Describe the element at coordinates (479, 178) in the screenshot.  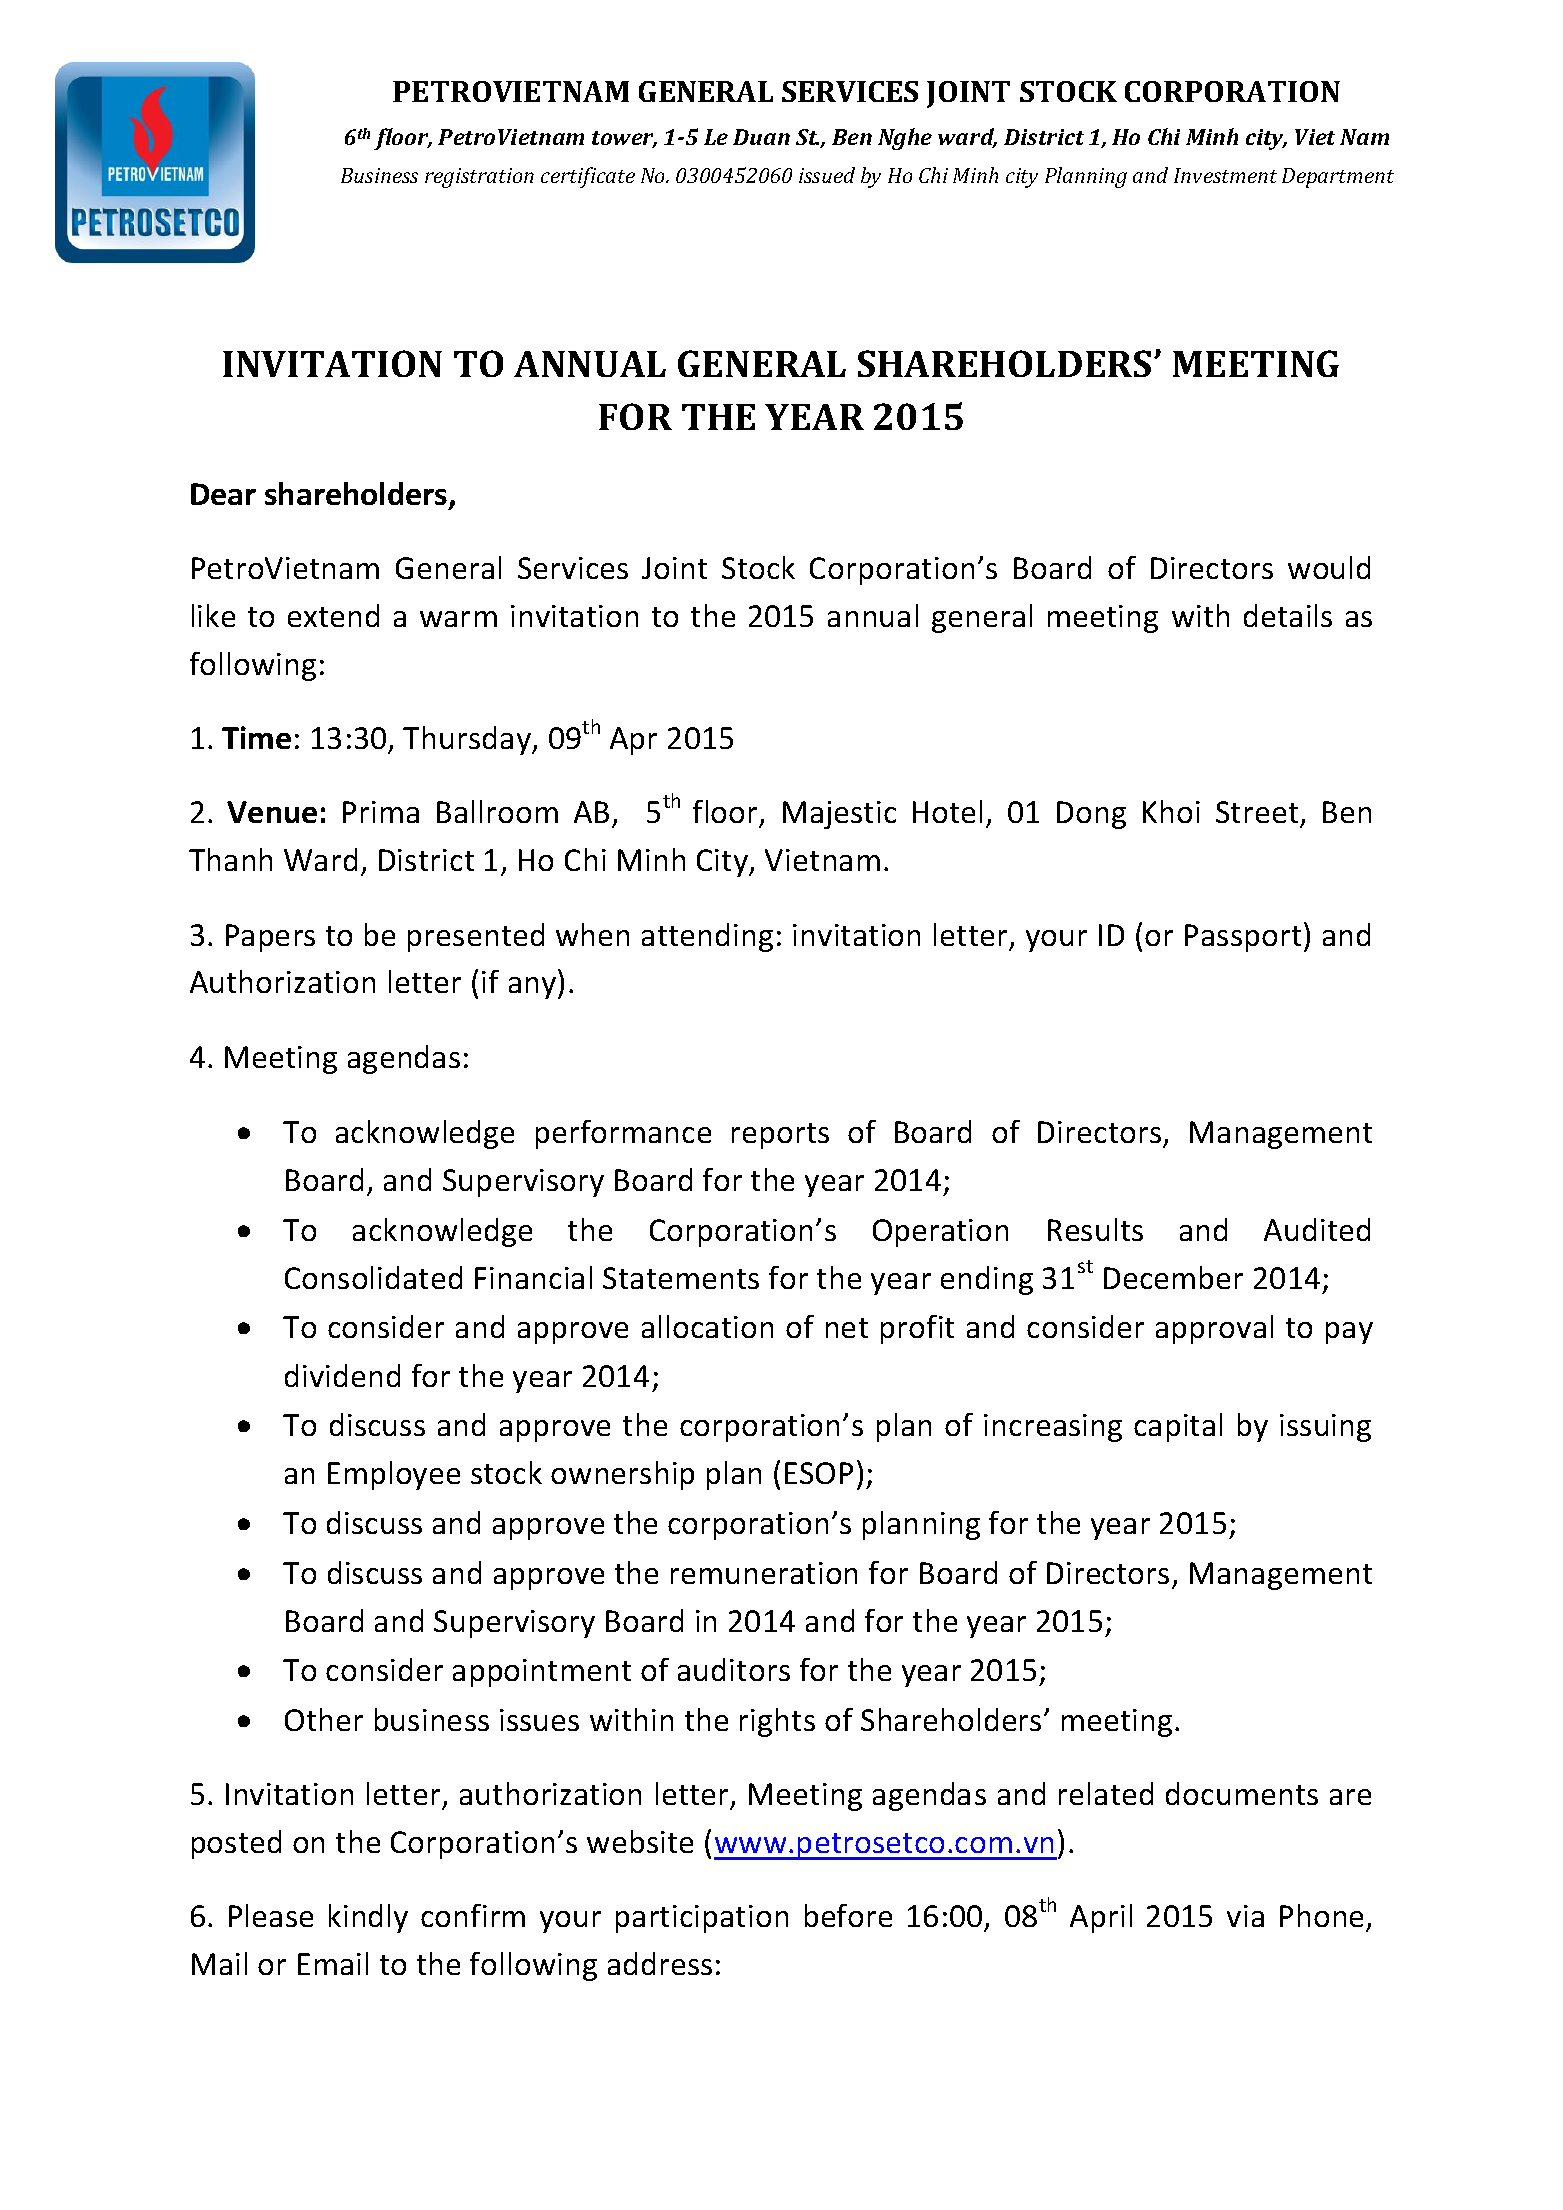
I see `registration` at that location.
